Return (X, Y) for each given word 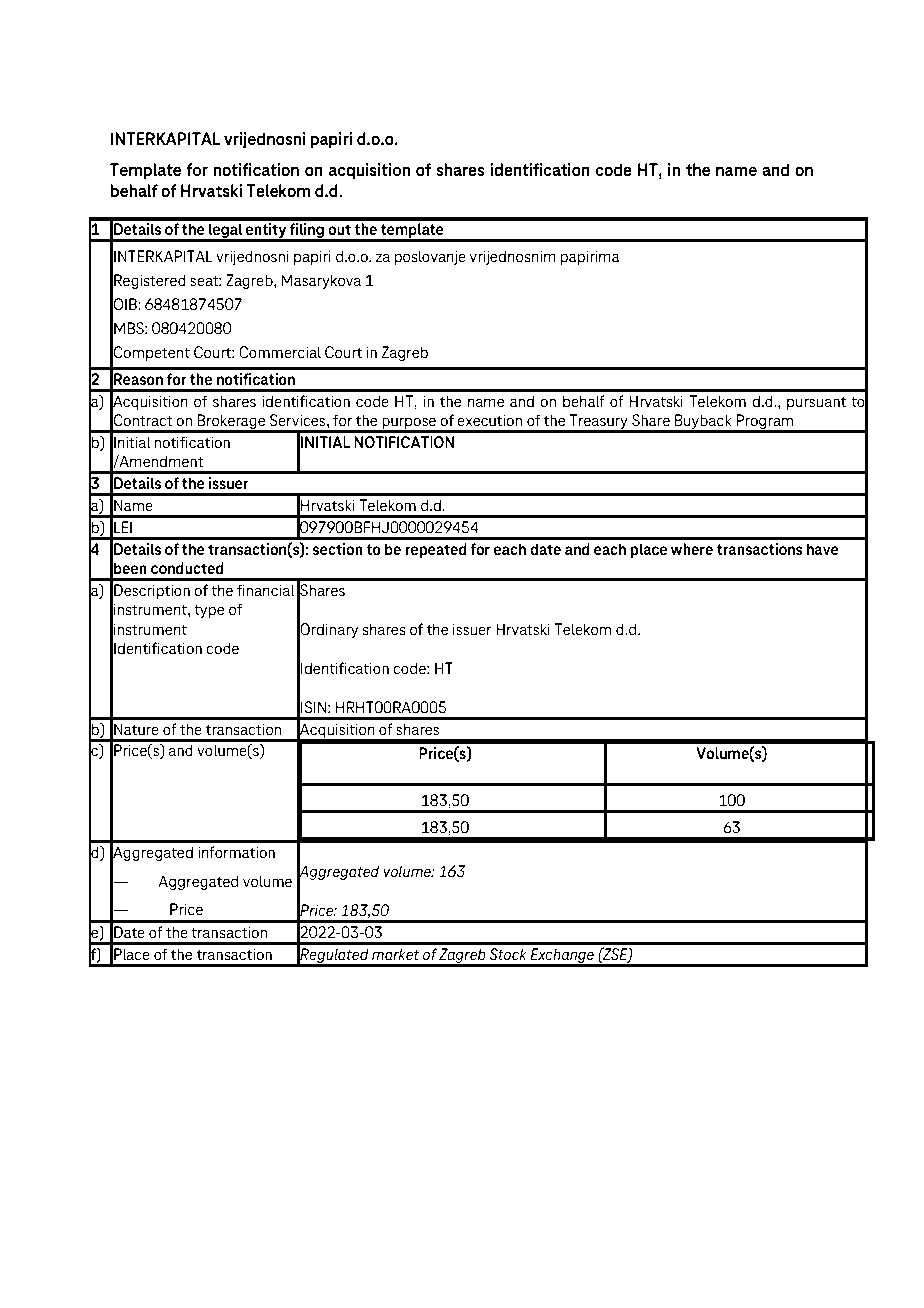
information (236, 852)
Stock (508, 954)
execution (489, 420)
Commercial (280, 352)
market (396, 954)
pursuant (816, 403)
